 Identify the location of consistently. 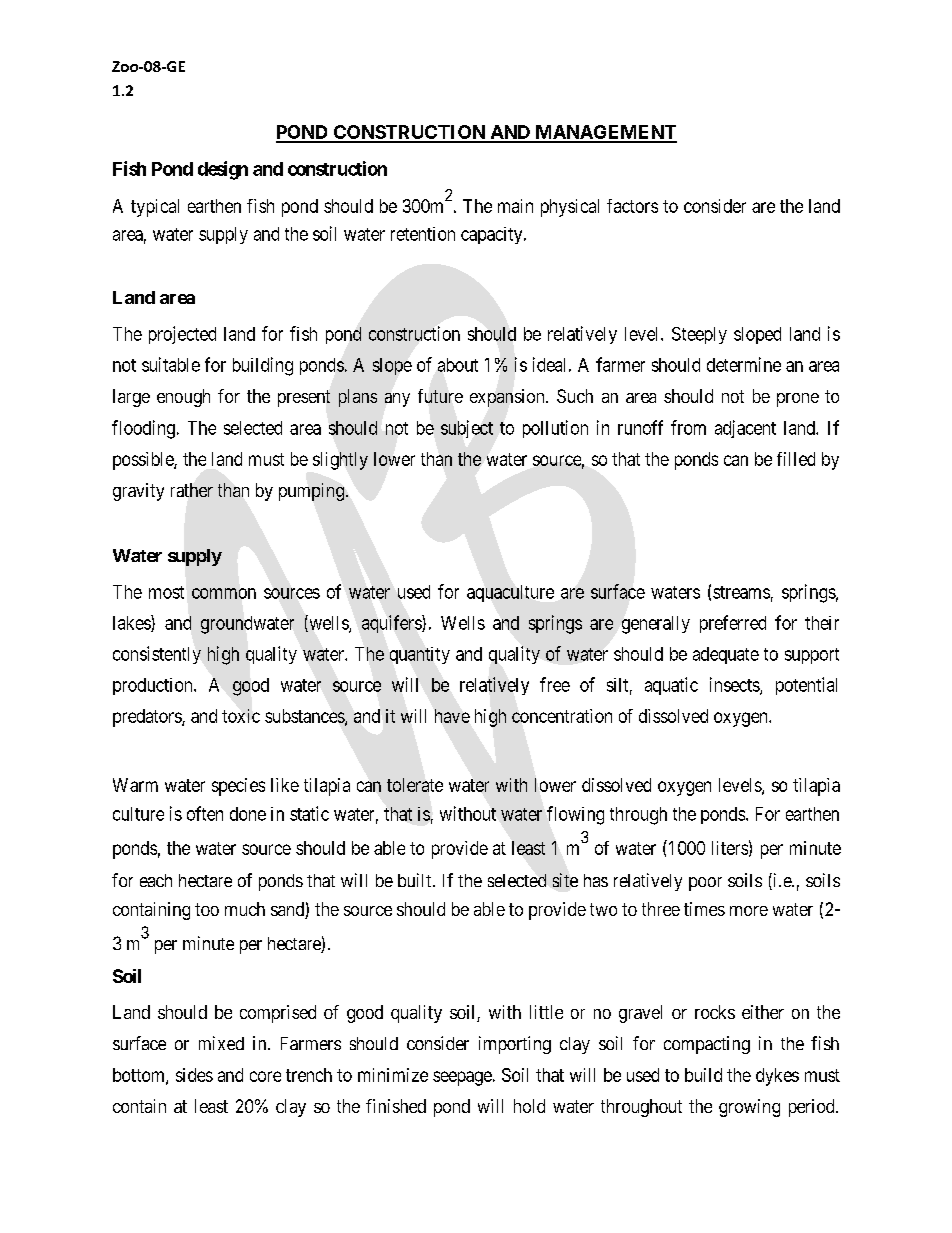
(157, 655).
